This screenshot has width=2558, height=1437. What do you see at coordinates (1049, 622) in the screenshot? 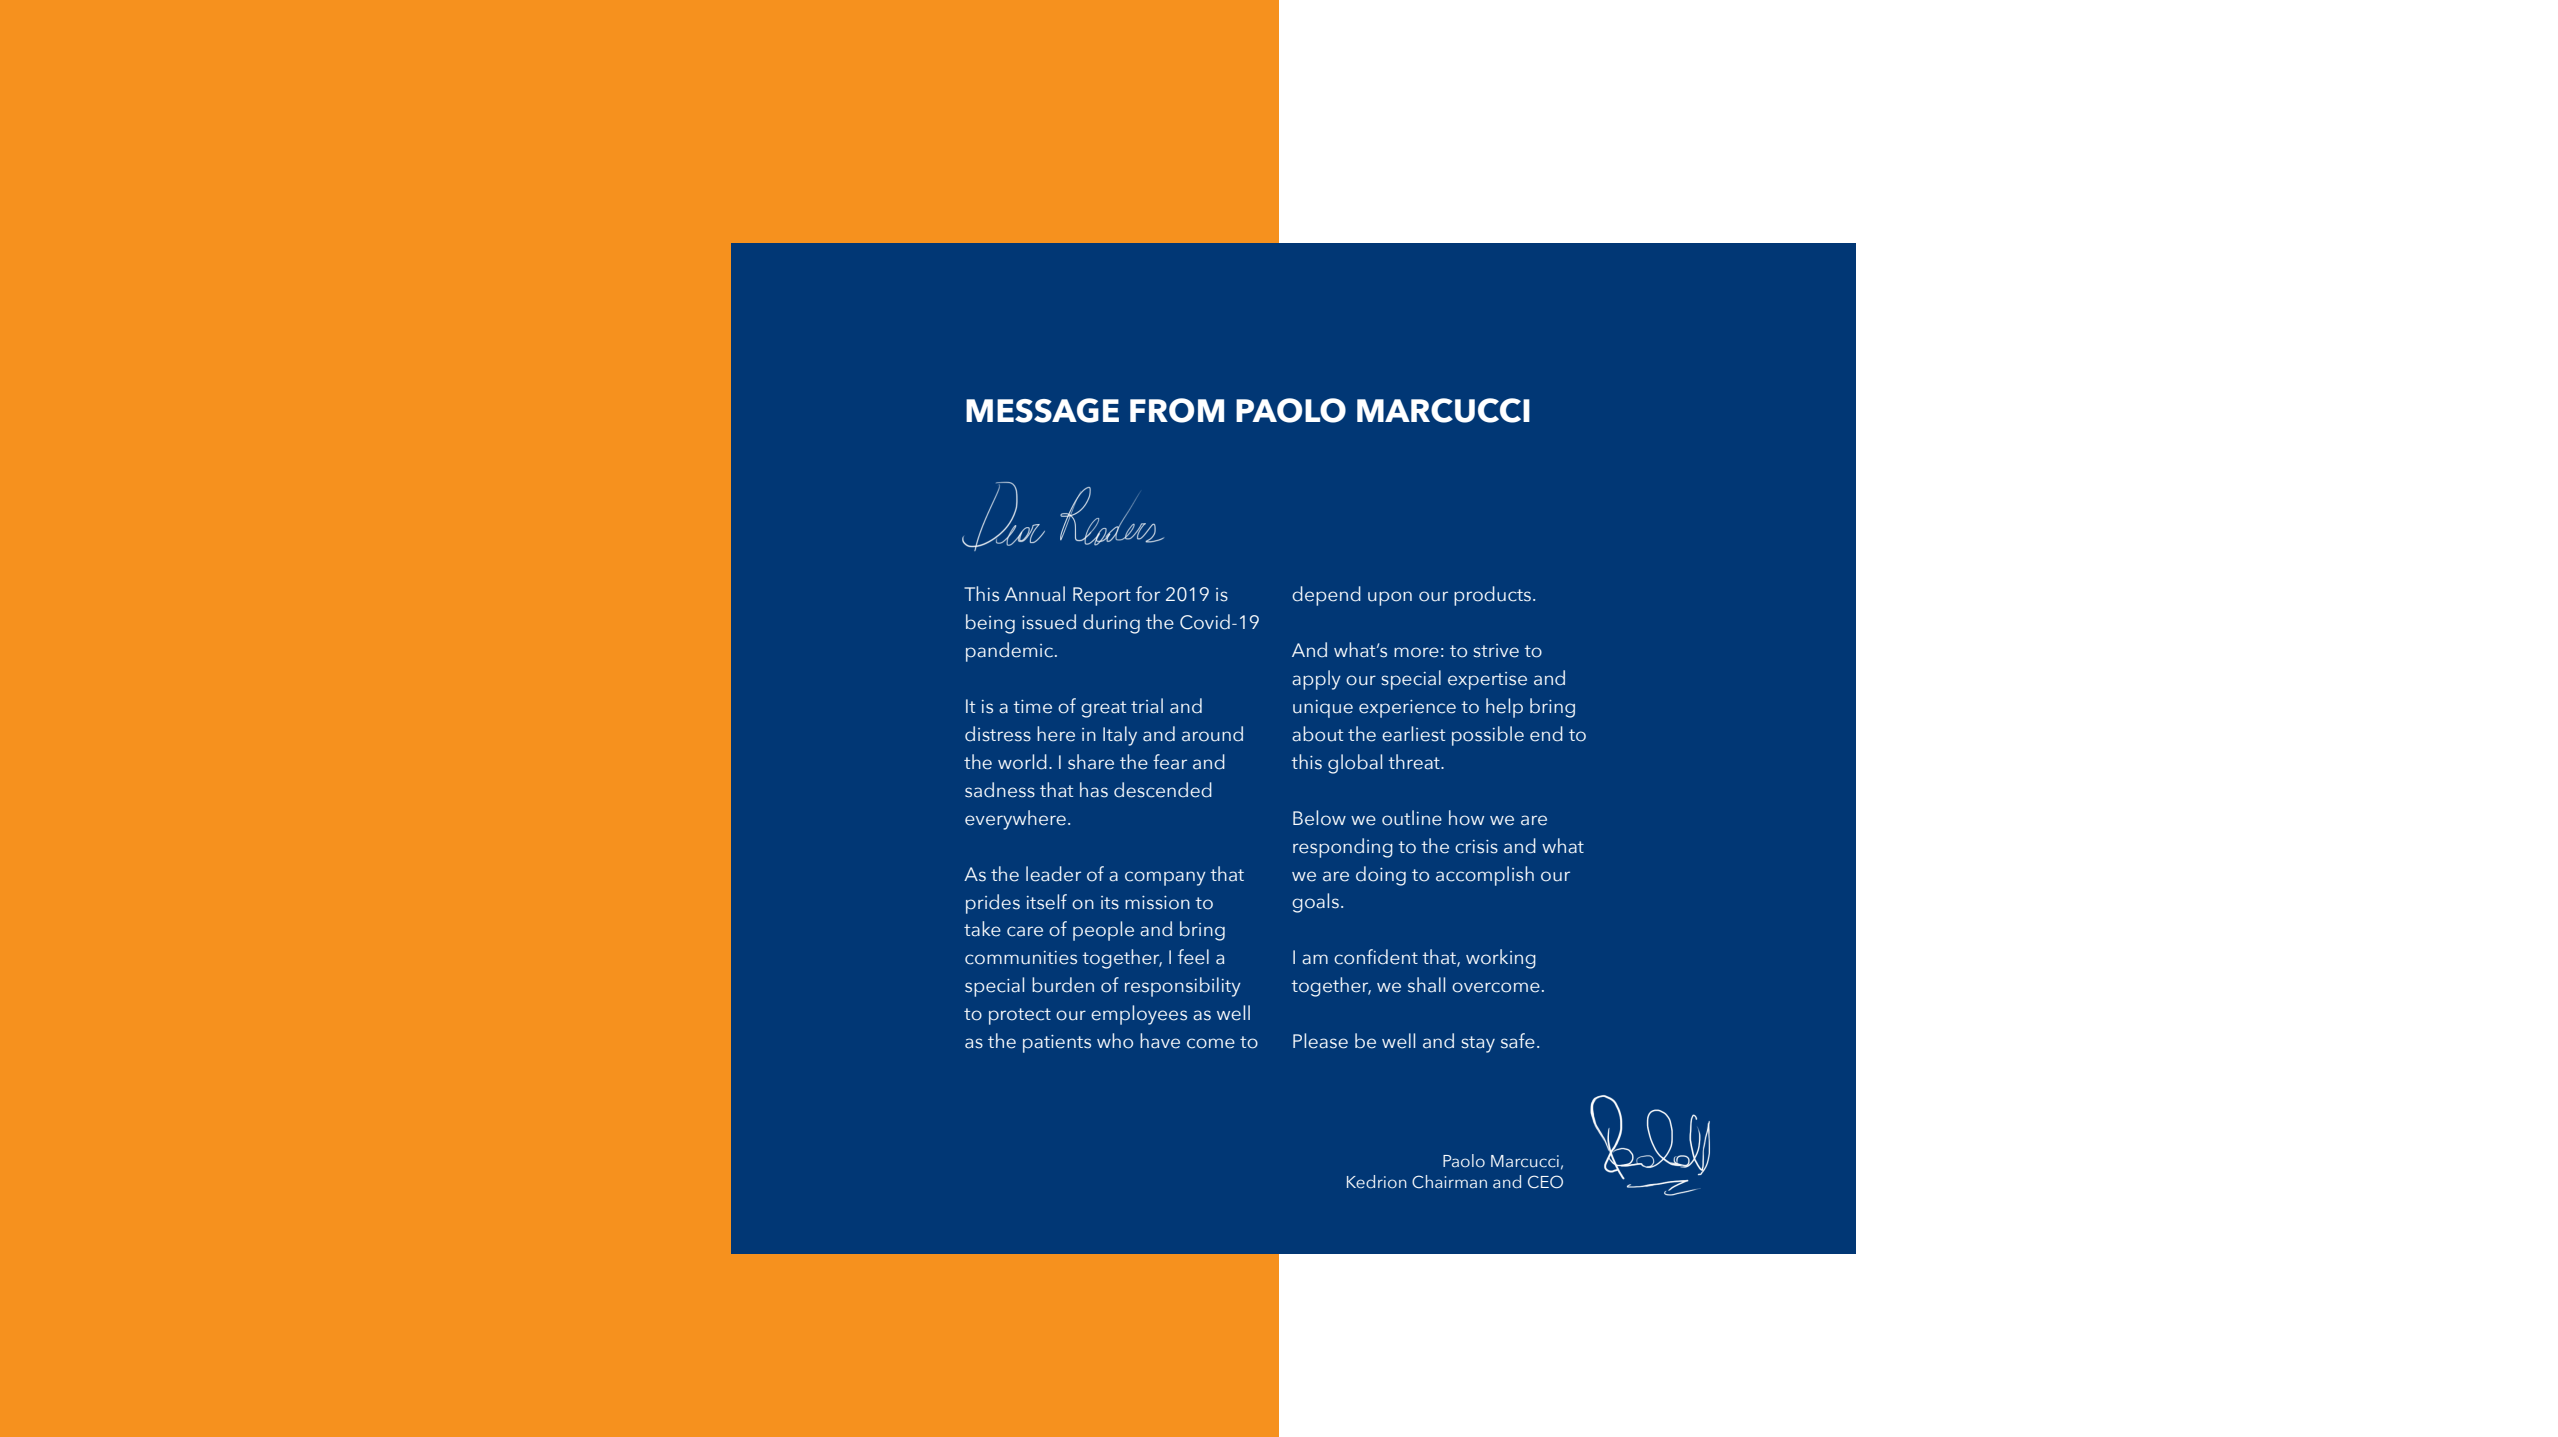
I see `issued` at bounding box center [1049, 622].
